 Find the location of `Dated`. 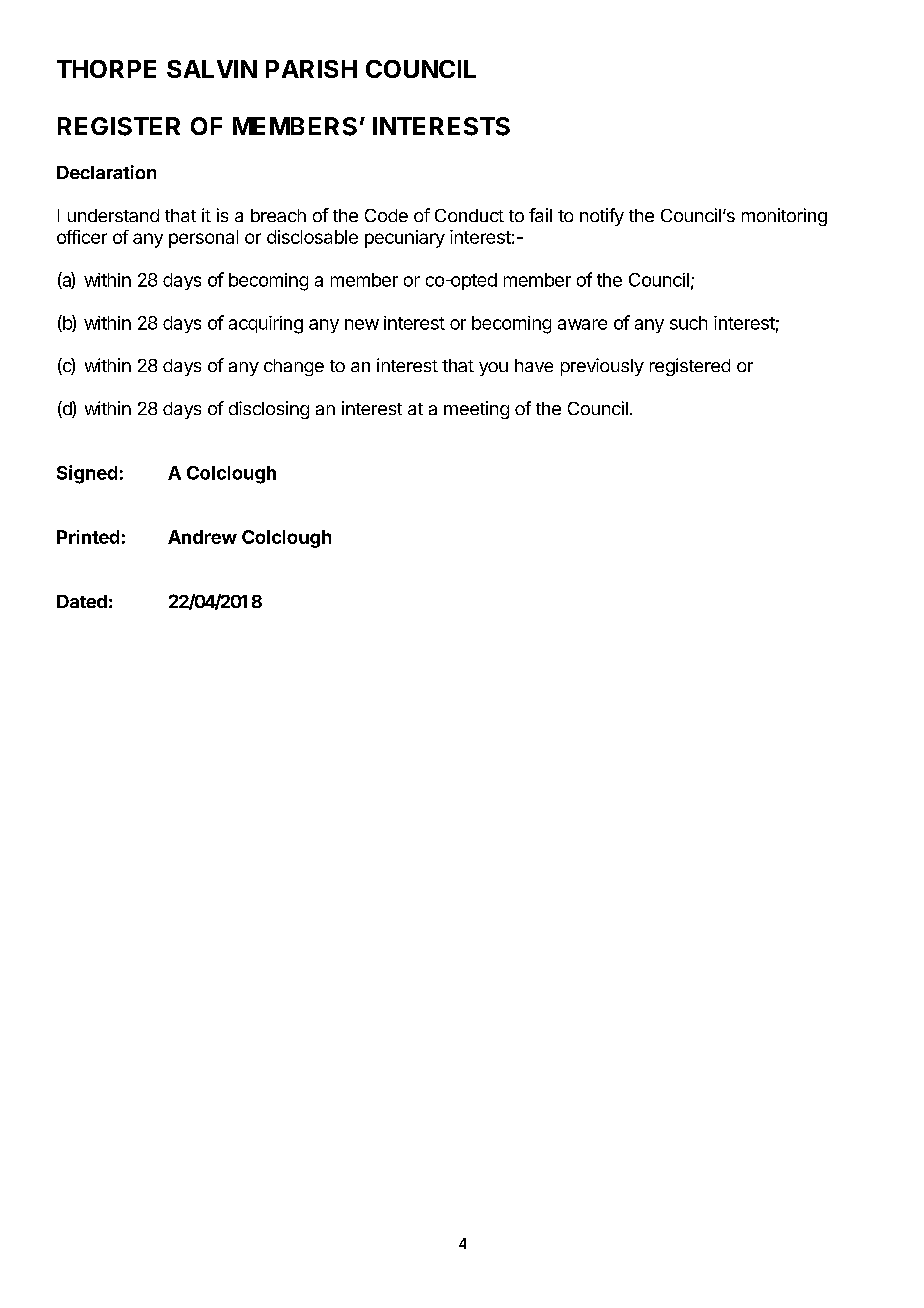

Dated is located at coordinates (82, 601).
